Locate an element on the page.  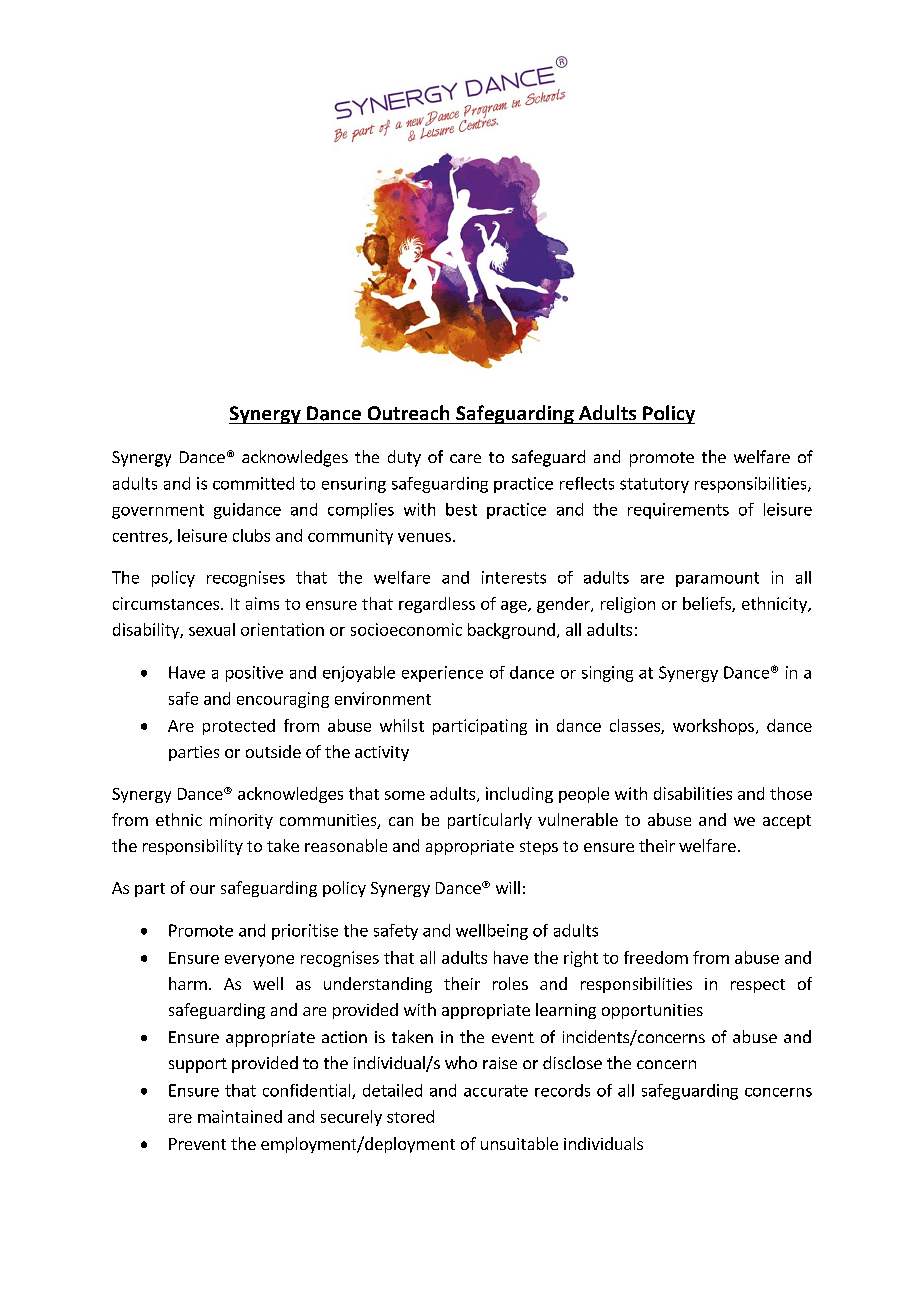
freedom is located at coordinates (656, 957).
